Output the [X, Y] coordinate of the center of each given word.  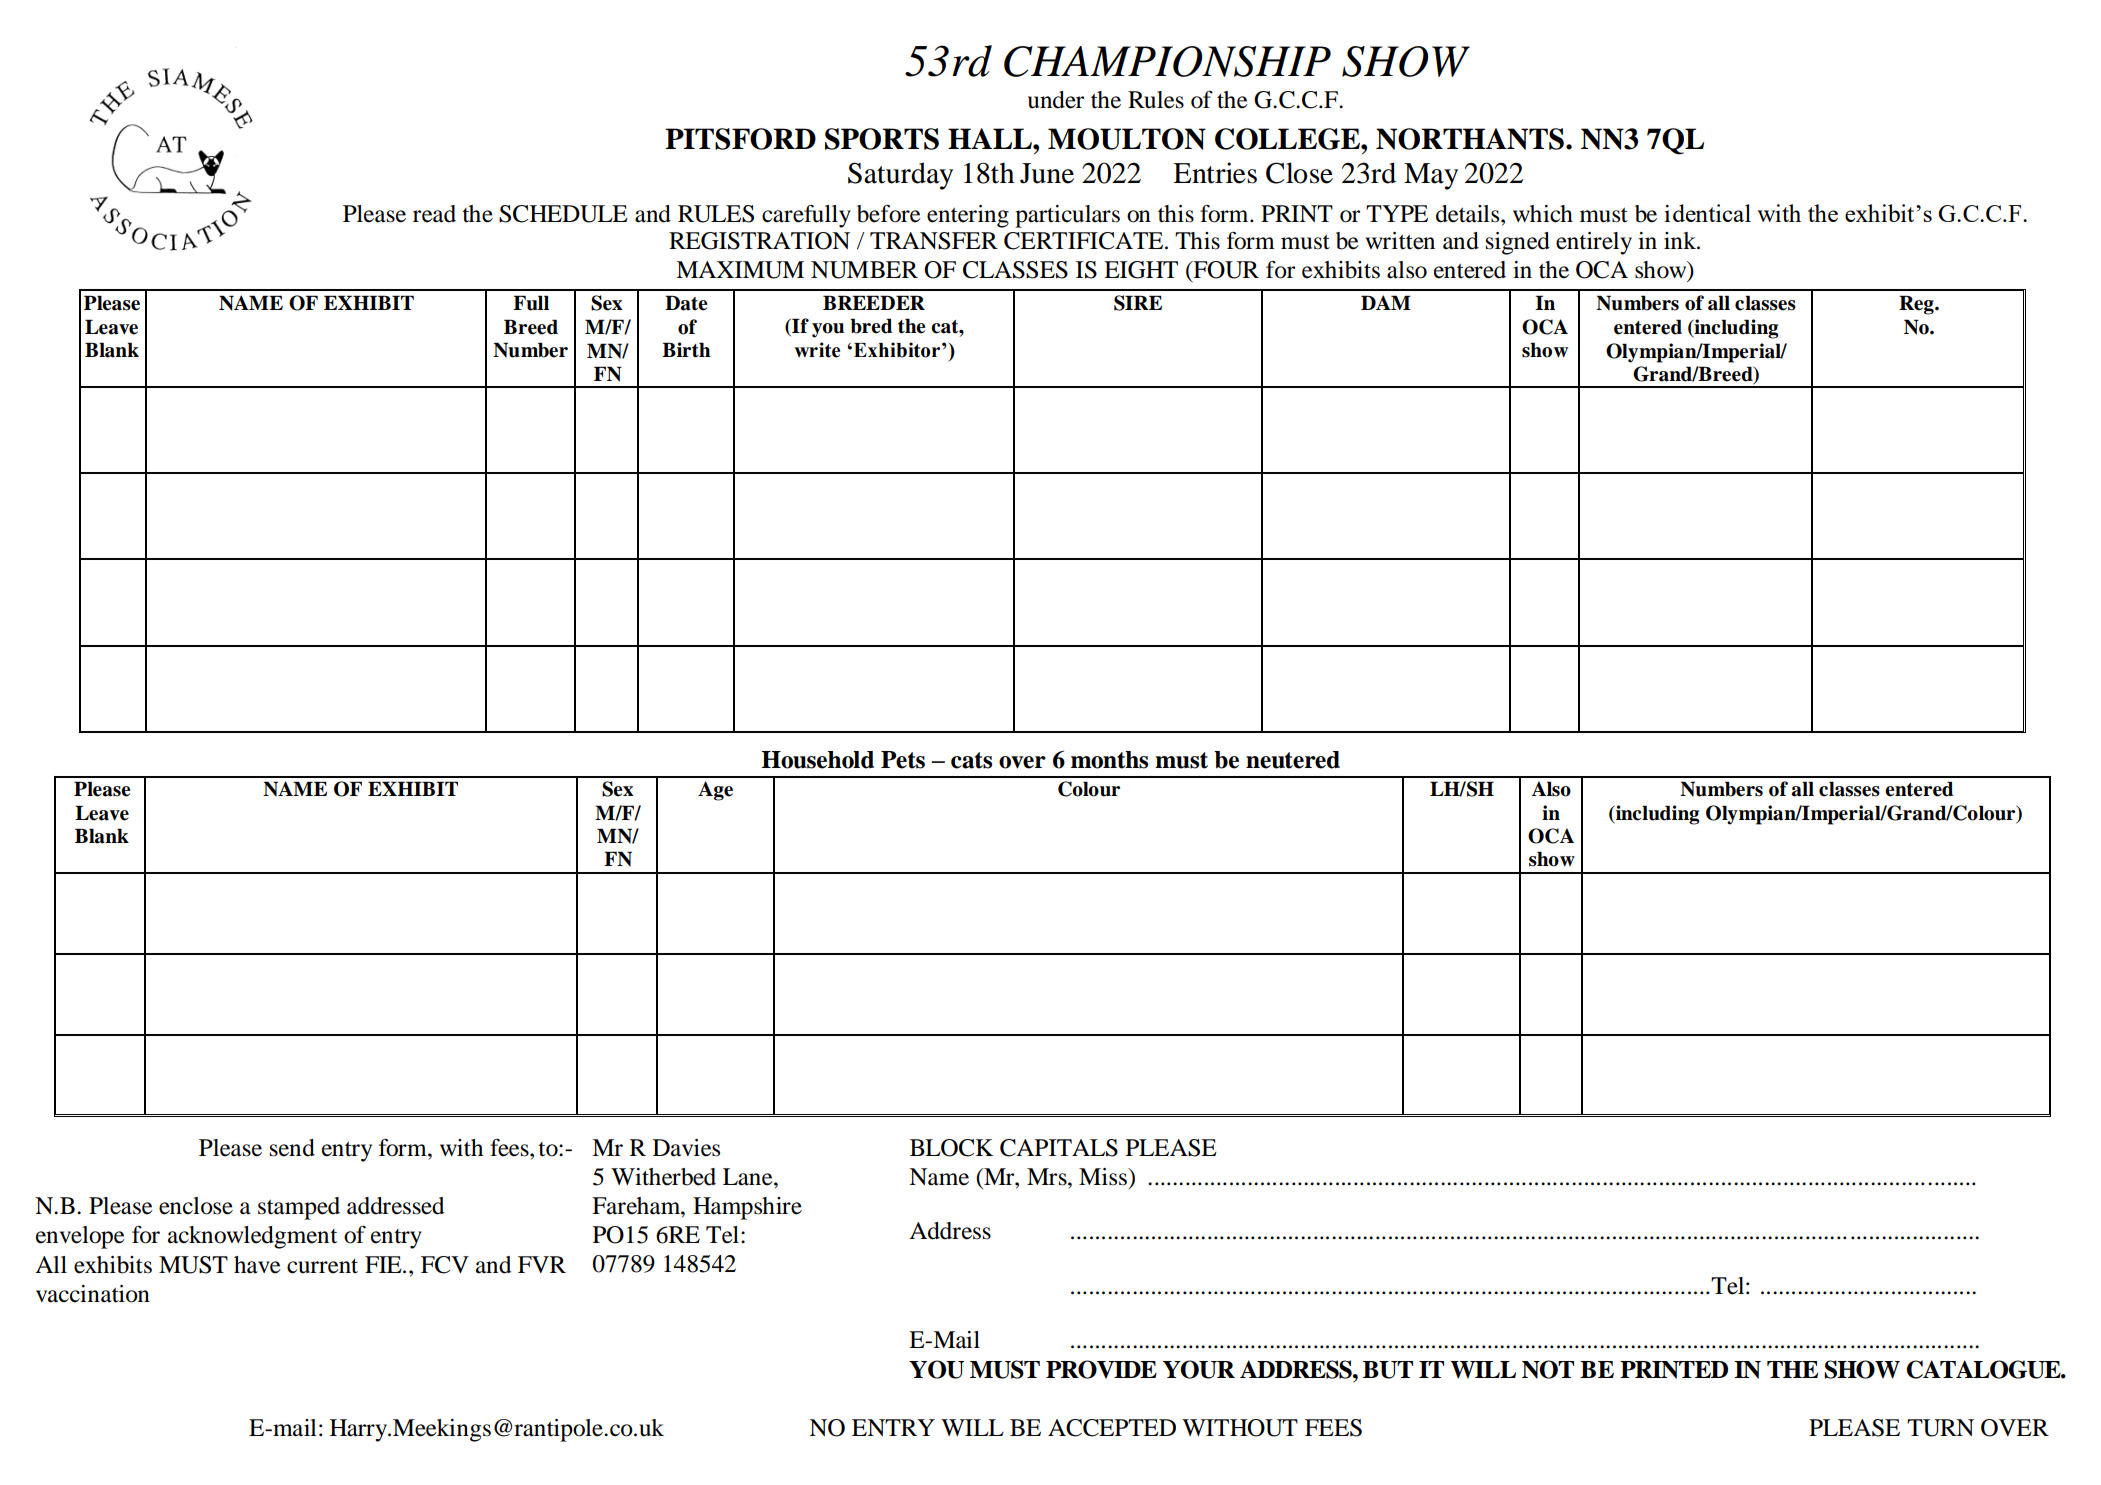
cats [971, 760]
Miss [1104, 1177]
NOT [1548, 1369]
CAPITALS [1059, 1148]
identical [1707, 213]
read [434, 214]
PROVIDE [1101, 1369]
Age [715, 791]
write [817, 350]
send [292, 1148]
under [1056, 100]
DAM [1386, 302]
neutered [1293, 760]
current [322, 1266]
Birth [686, 350]
